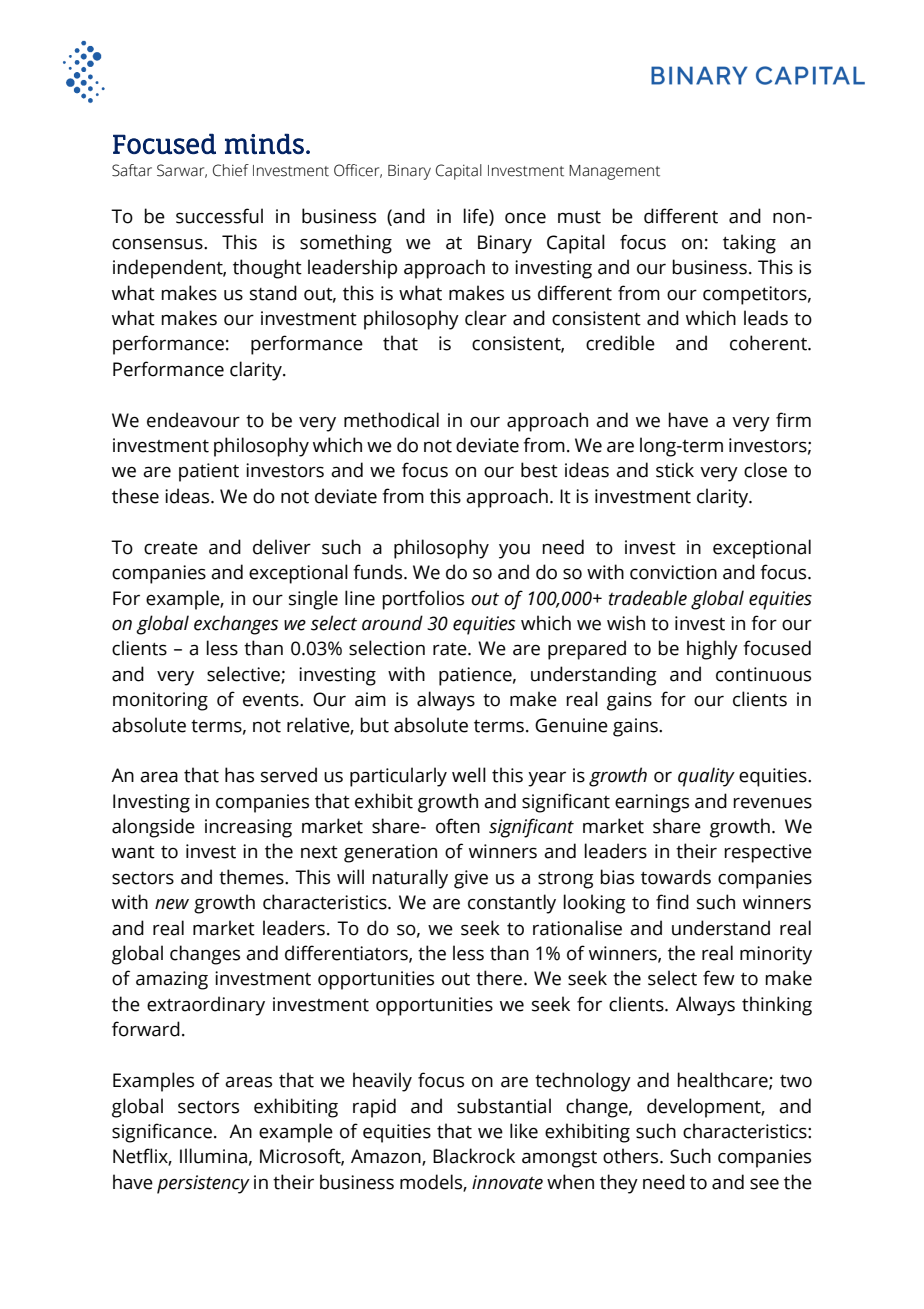 This document has height=1309, width=924. Describe the element at coordinates (451, 649) in the document. I see `rate` at that location.
